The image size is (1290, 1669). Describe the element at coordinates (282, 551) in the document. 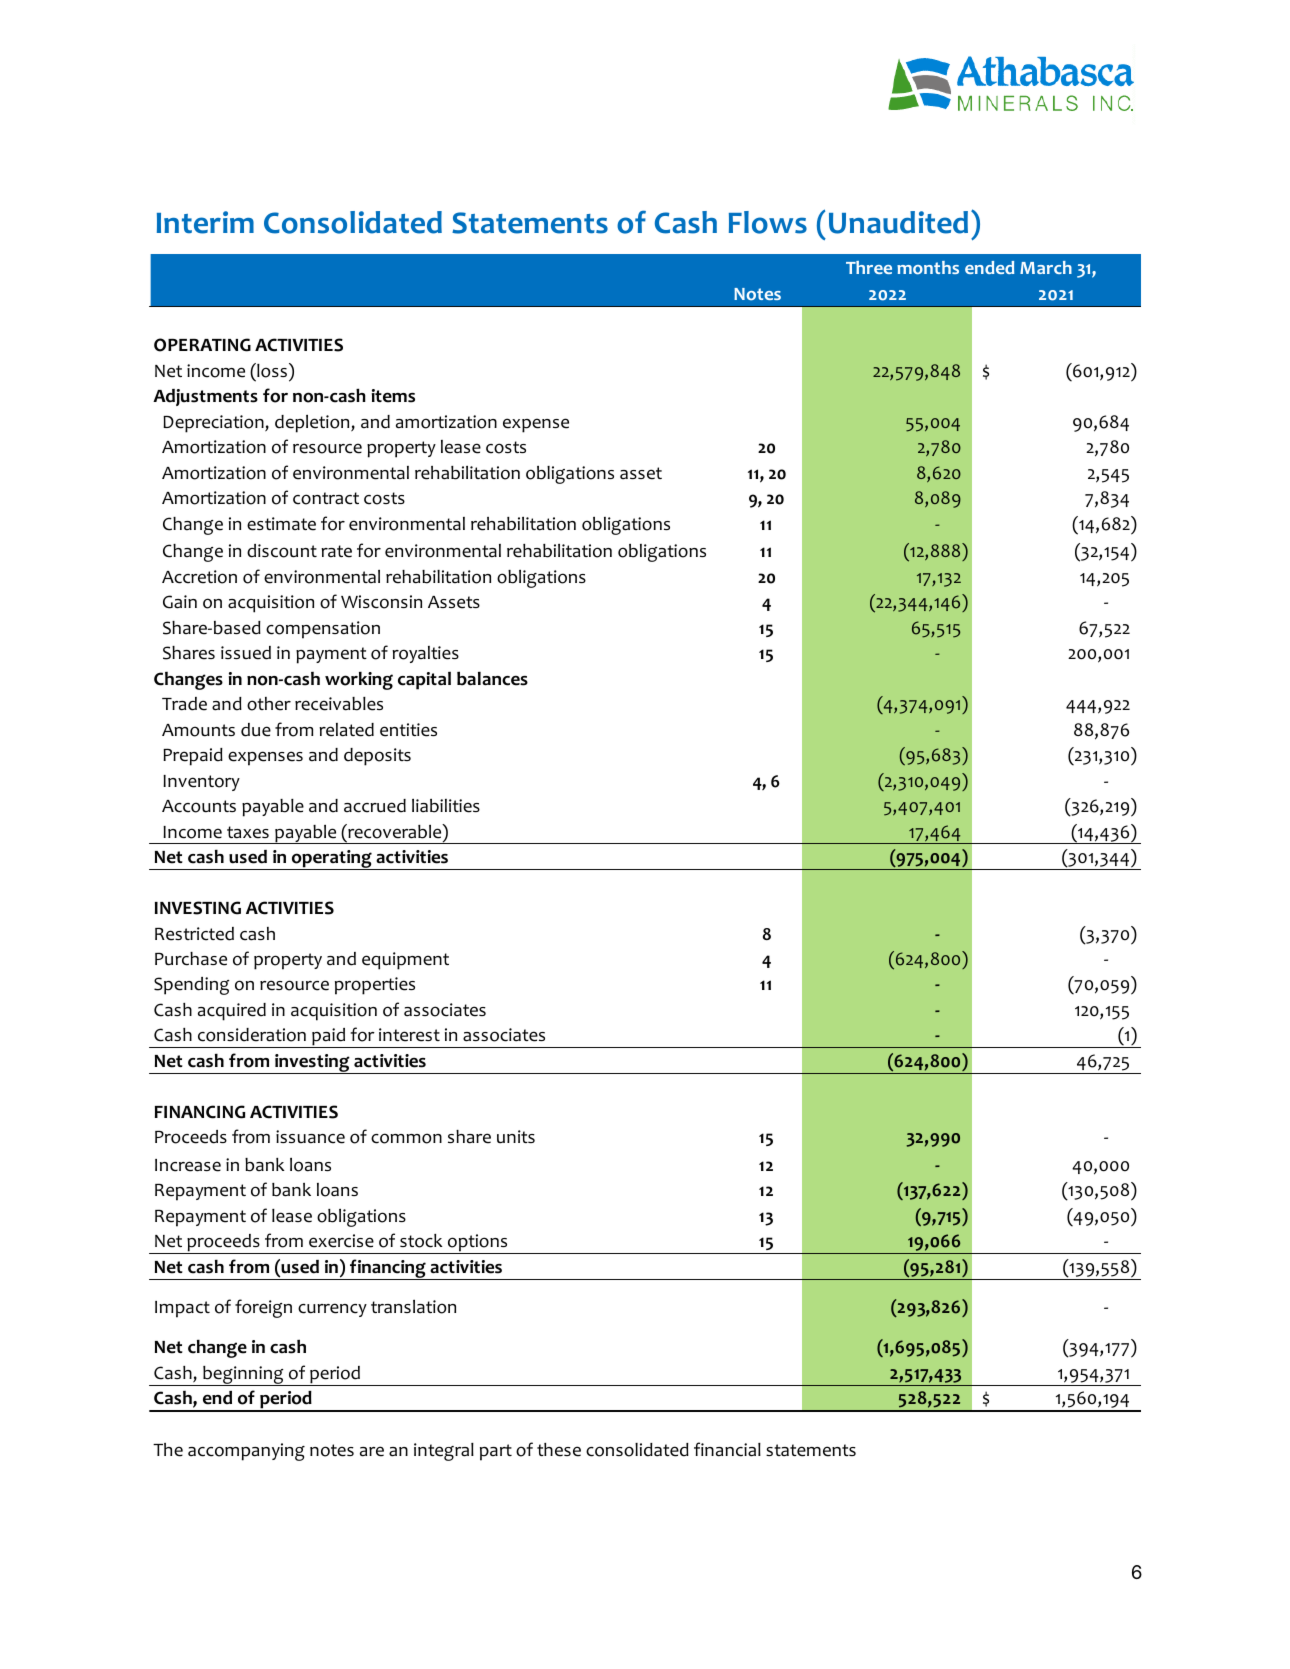

I see `discount` at that location.
